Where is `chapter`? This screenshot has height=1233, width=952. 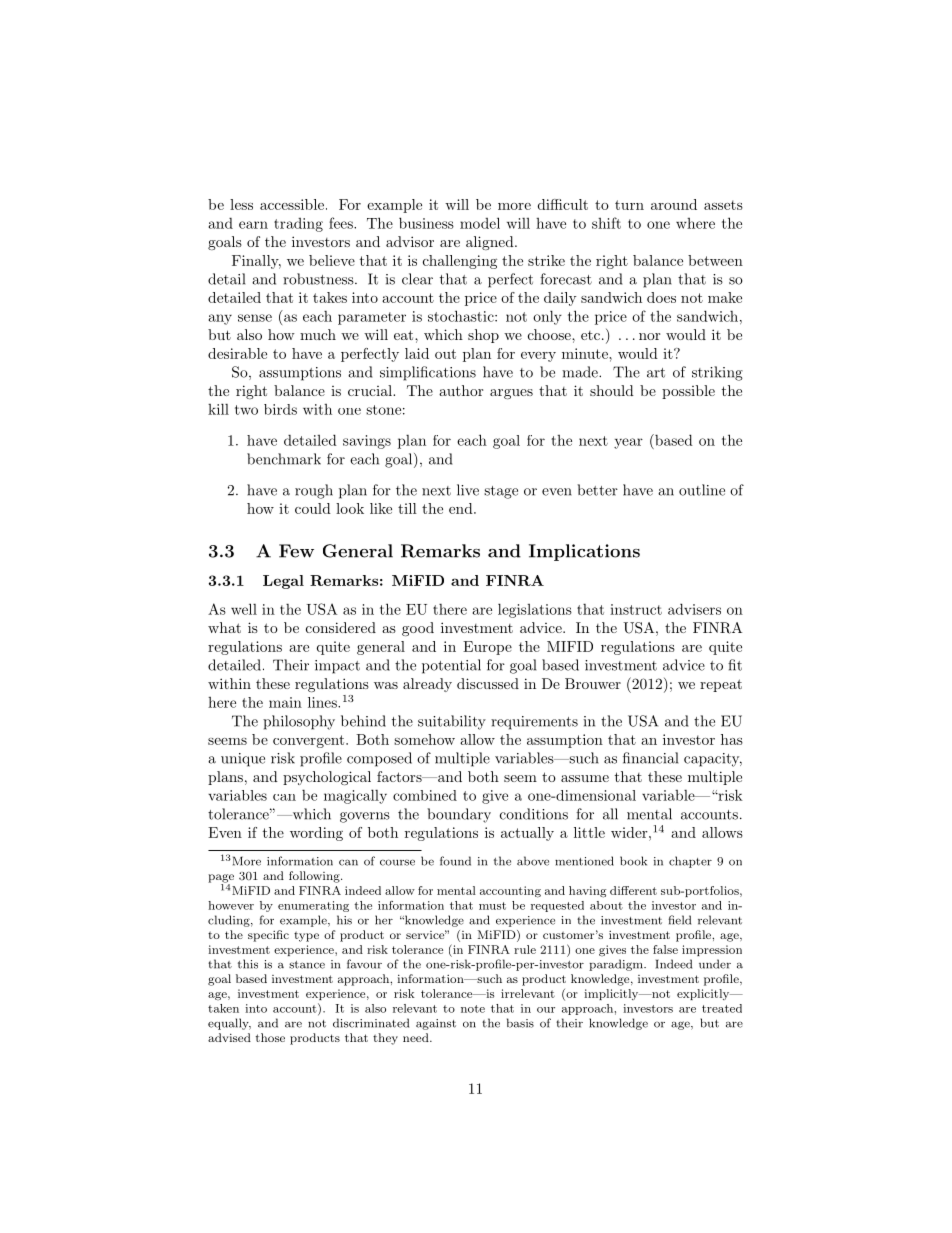
chapter is located at coordinates (690, 862).
